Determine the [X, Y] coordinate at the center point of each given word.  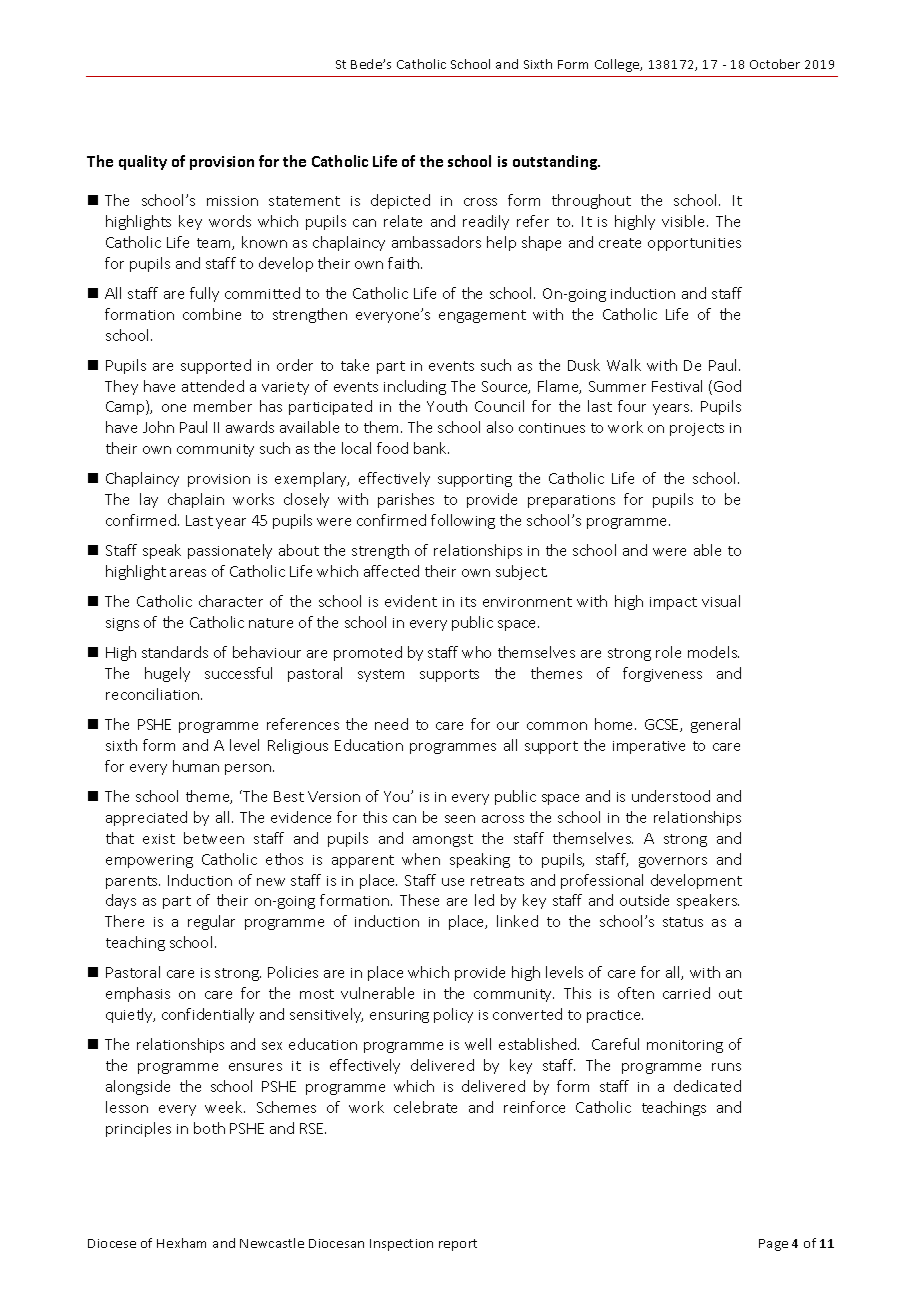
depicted [400, 201]
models [713, 652]
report [458, 1245]
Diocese [112, 1243]
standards [175, 652]
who [476, 652]
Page [773, 1245]
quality [143, 162]
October [775, 64]
